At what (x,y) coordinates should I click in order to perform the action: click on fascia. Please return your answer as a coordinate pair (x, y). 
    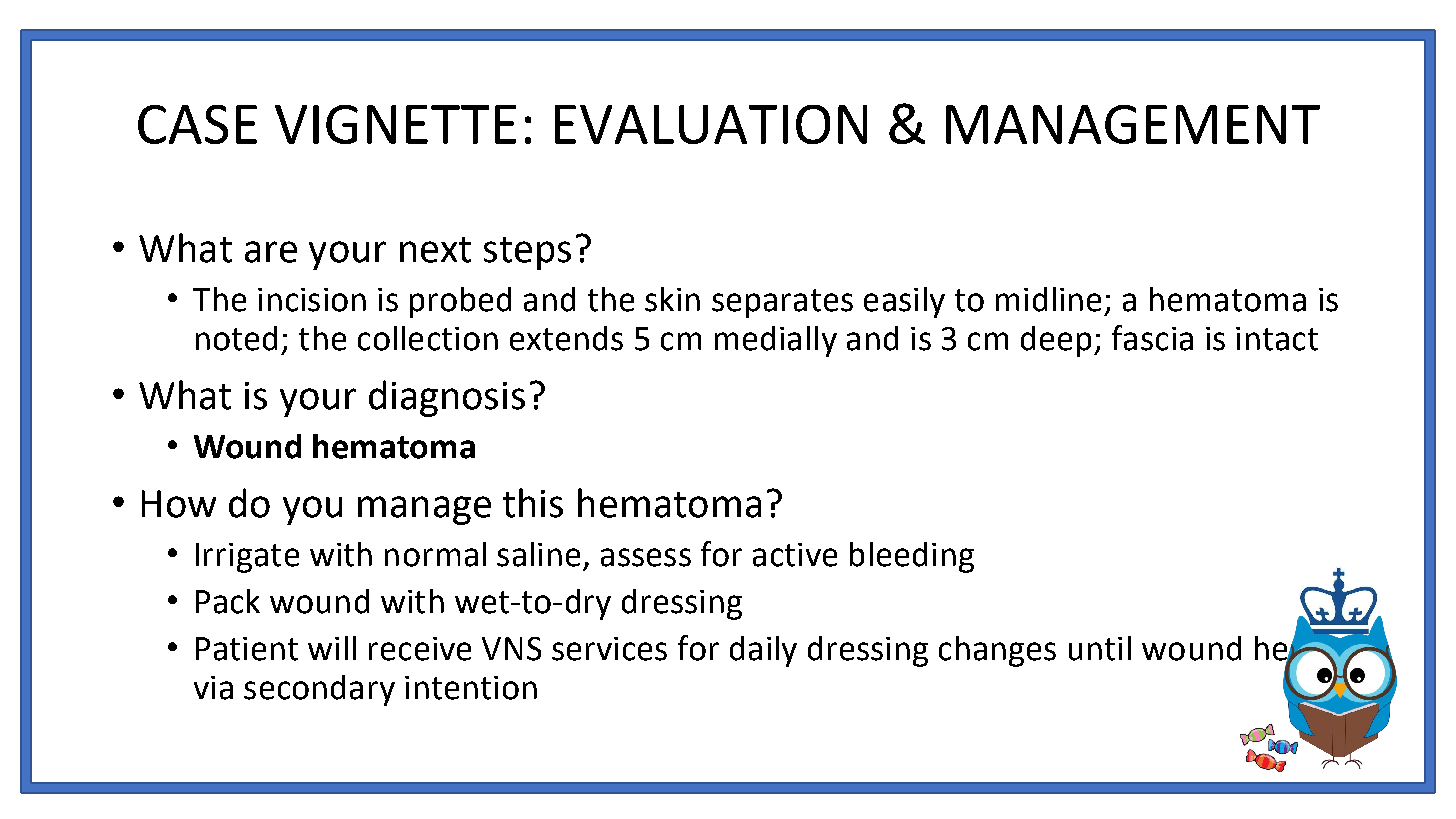
    Looking at the image, I should click on (1152, 338).
